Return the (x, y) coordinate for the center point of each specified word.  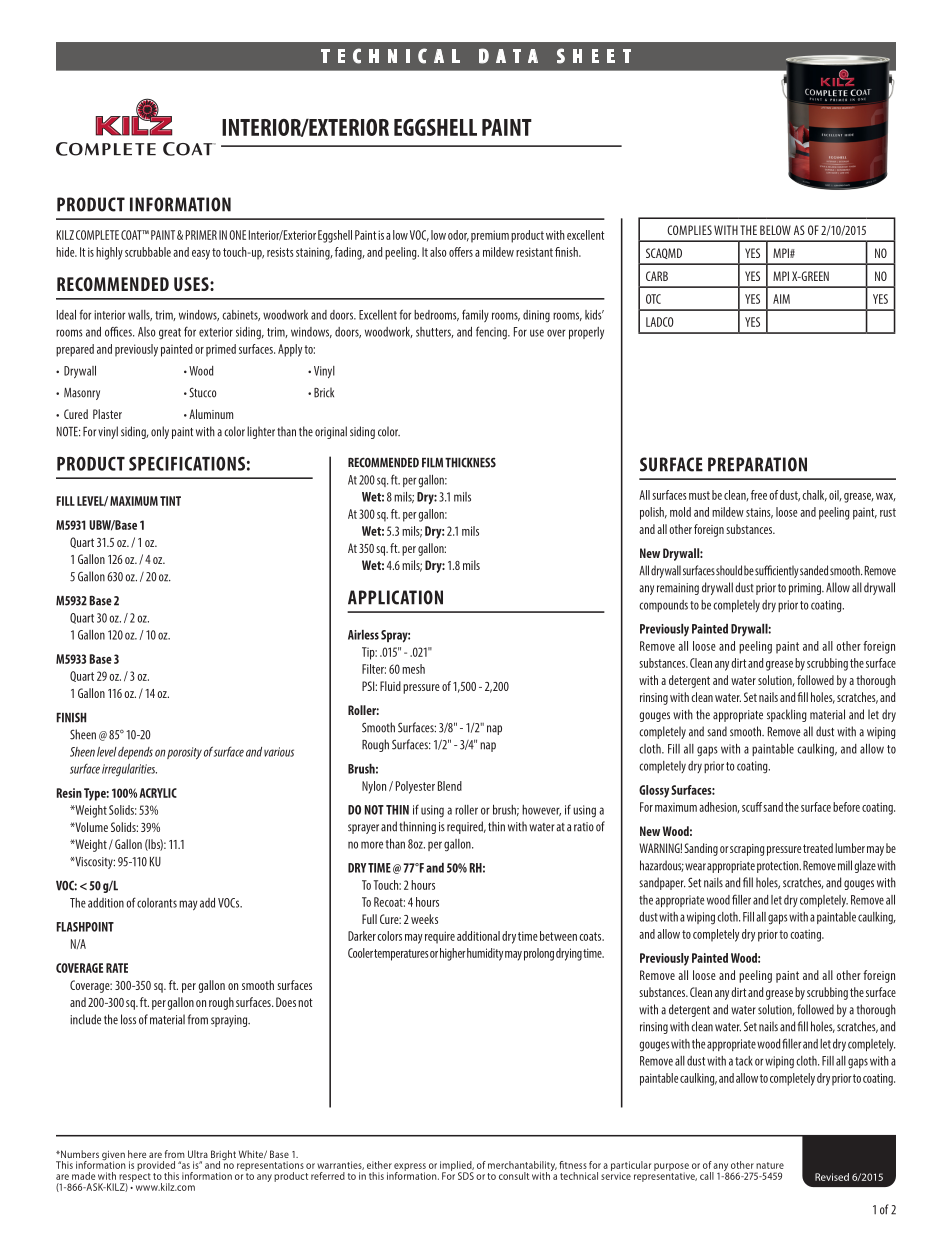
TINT (170, 501)
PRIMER (201, 235)
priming (806, 589)
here (137, 1154)
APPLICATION (395, 597)
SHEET (594, 56)
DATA (508, 56)
